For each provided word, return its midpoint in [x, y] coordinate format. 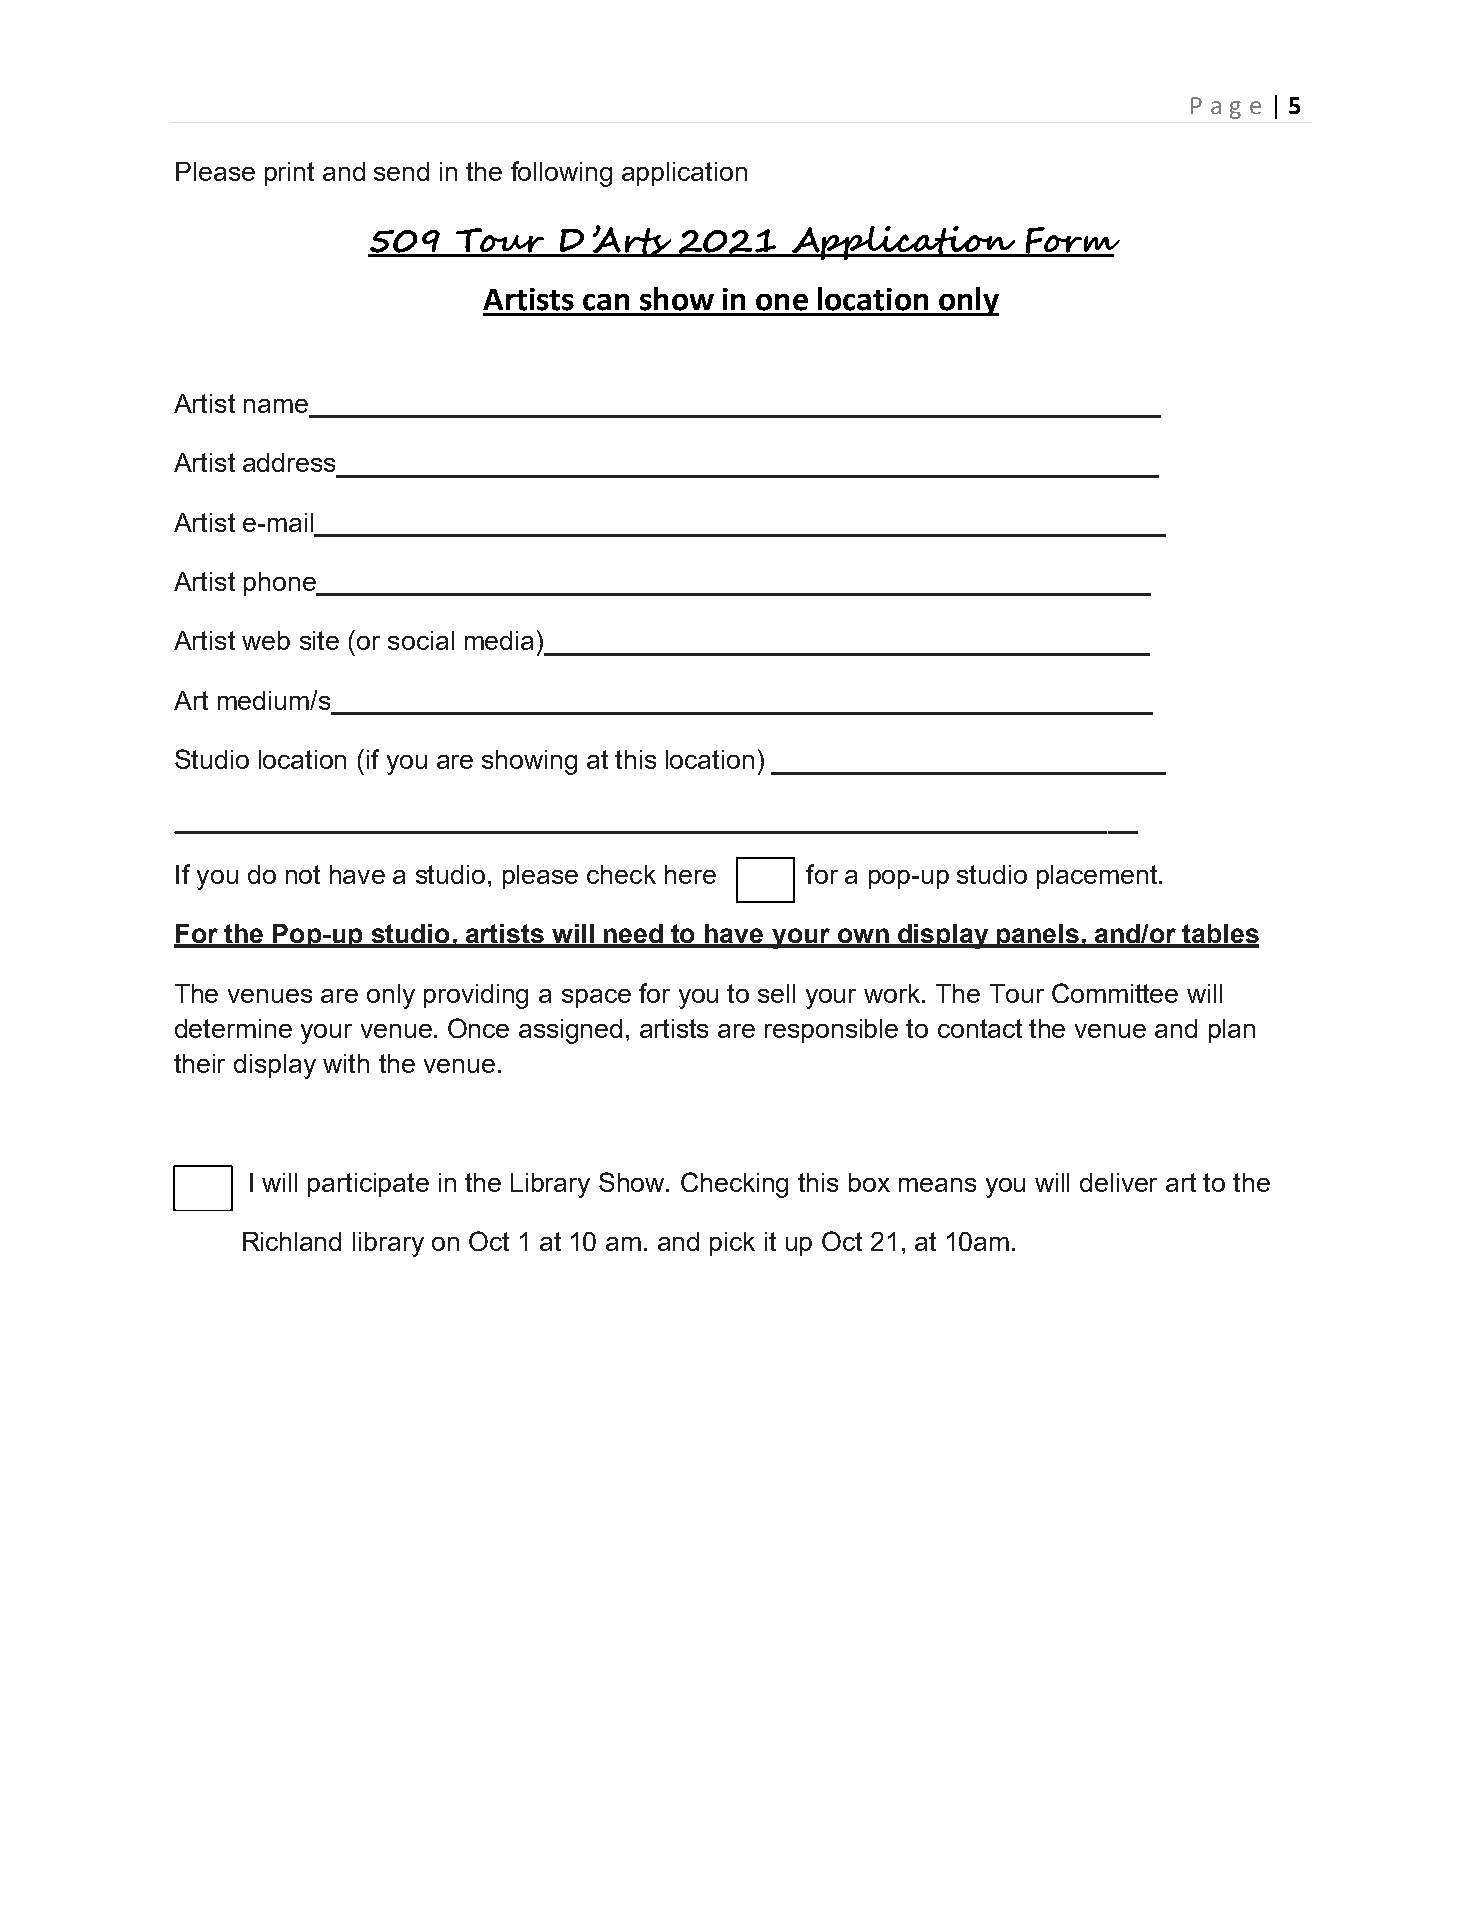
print [289, 174]
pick [732, 1244]
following [561, 174]
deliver [1118, 1182]
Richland [292, 1241]
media [499, 640]
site [319, 640]
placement [1098, 877]
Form [1071, 241]
